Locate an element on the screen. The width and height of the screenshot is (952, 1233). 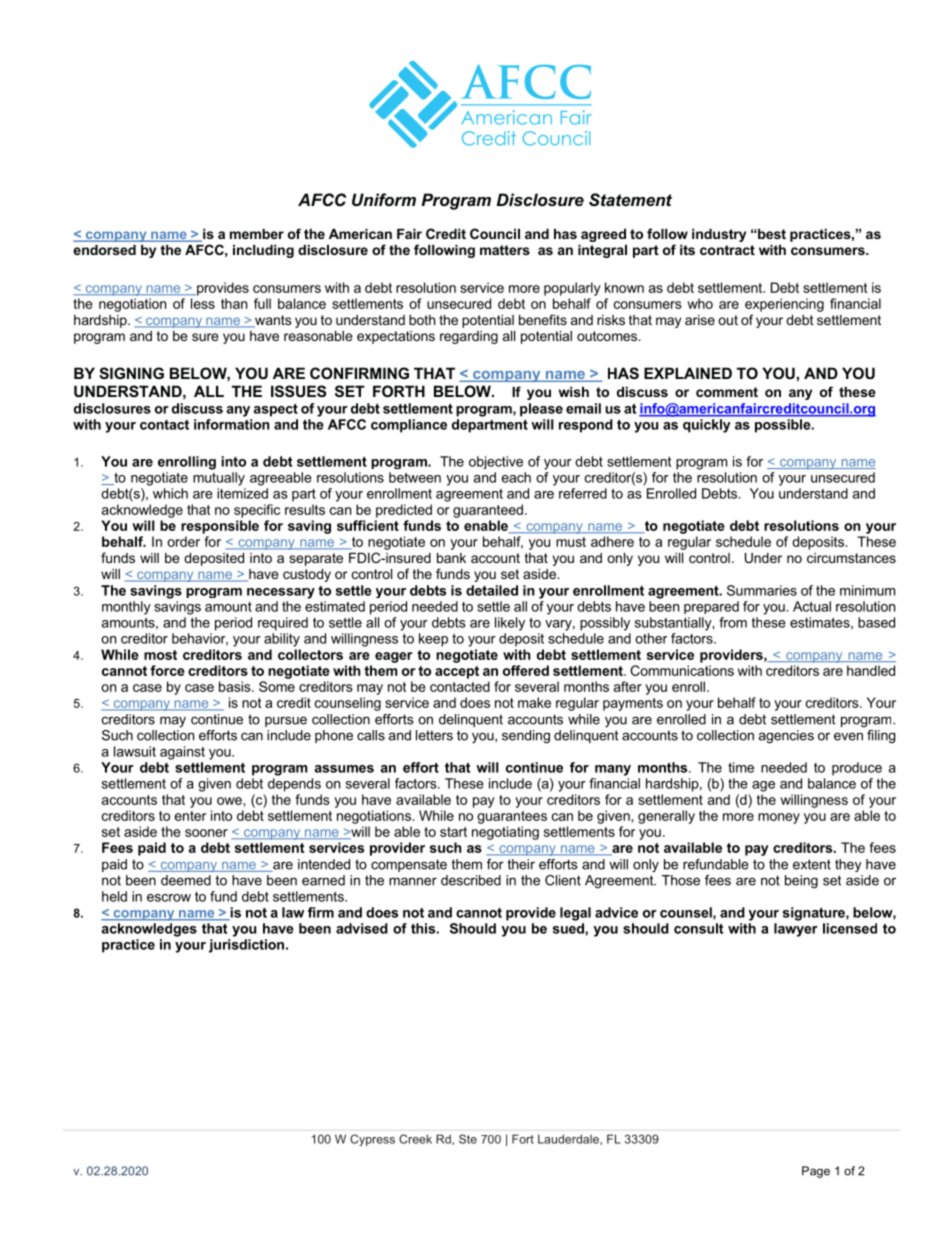
lawyer is located at coordinates (796, 930).
